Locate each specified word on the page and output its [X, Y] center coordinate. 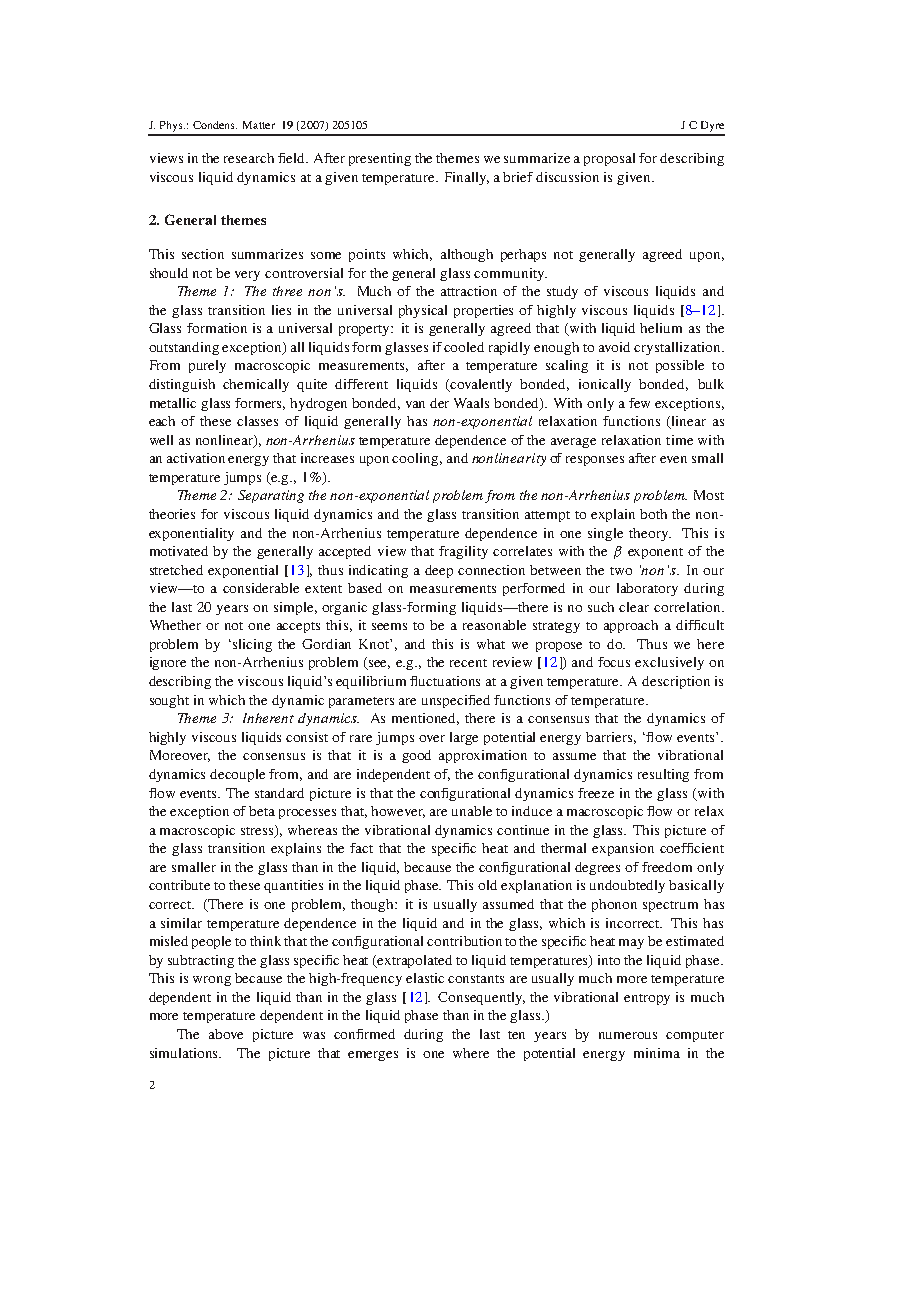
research [249, 158]
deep [439, 571]
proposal [609, 159]
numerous [628, 1035]
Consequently [481, 998]
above [226, 1034]
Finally [467, 178]
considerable [261, 588]
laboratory [647, 589]
